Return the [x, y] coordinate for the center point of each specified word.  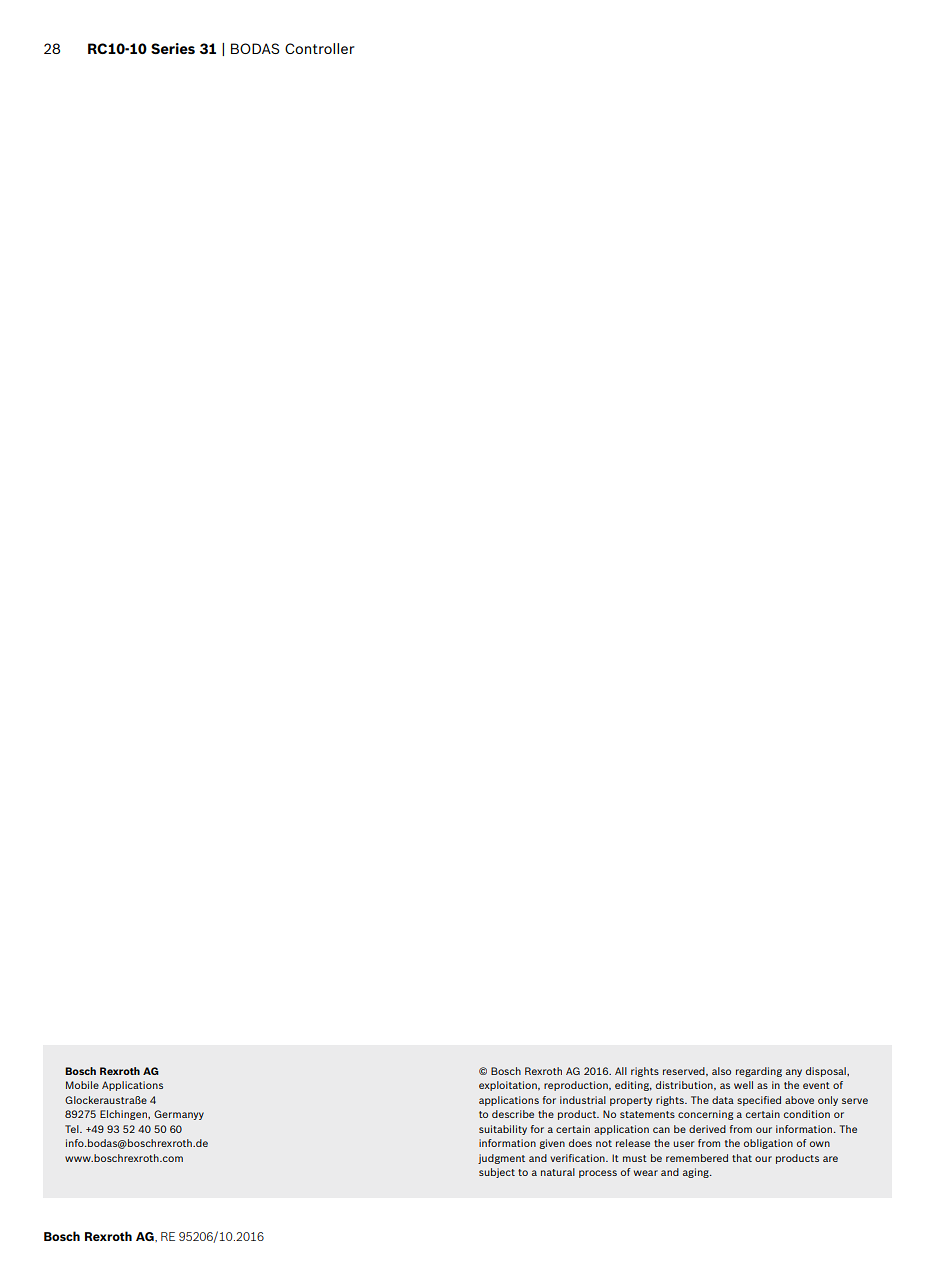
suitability [503, 1130]
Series [173, 48]
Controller [320, 48]
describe [513, 1114]
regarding [759, 1072]
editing [633, 1086]
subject [497, 1173]
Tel [73, 1129]
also [721, 1071]
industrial [583, 1100]
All [621, 1071]
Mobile [82, 1085]
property [631, 1101]
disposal [827, 1072]
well [743, 1085]
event [816, 1085]
